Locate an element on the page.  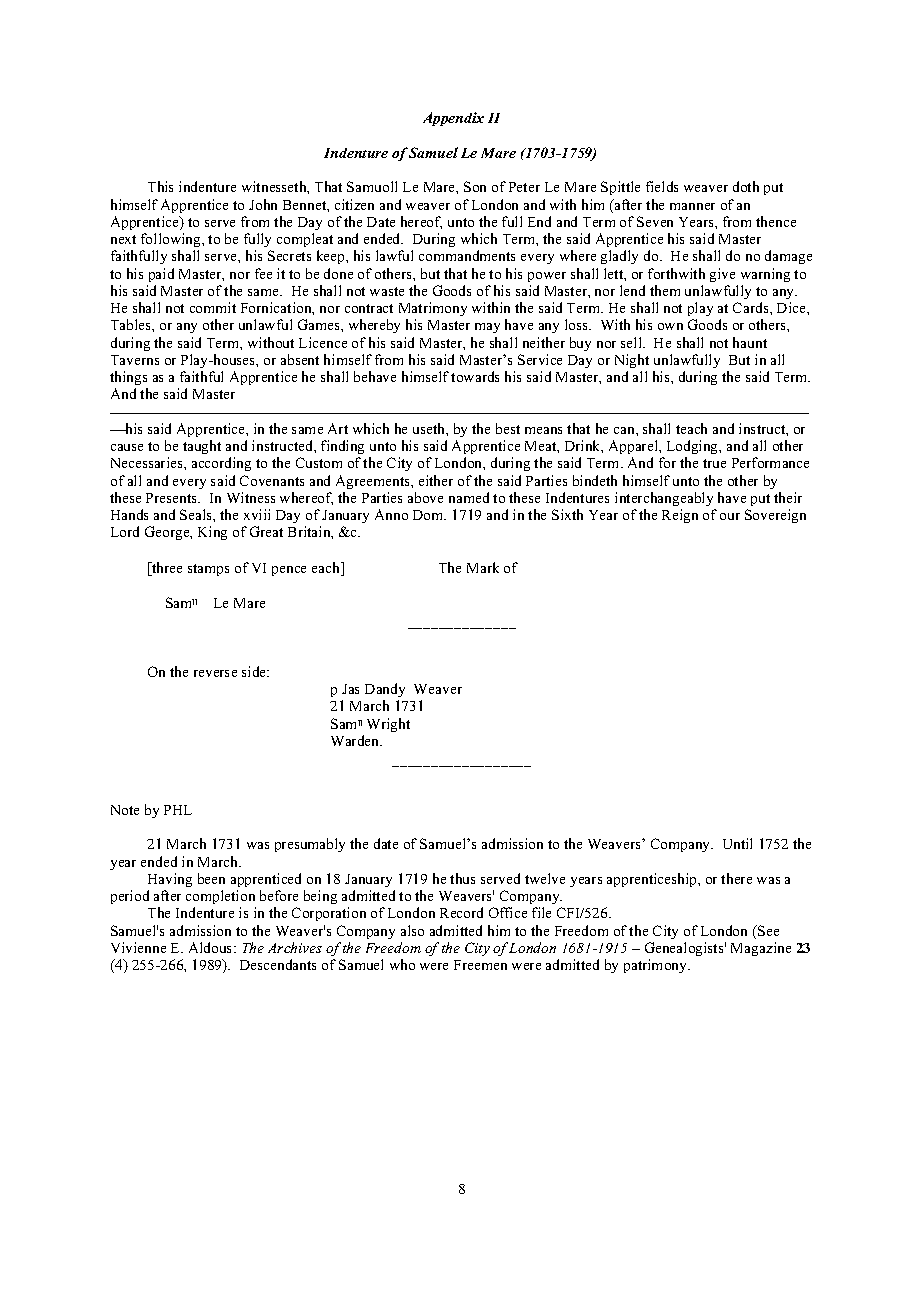
may is located at coordinates (487, 328).
